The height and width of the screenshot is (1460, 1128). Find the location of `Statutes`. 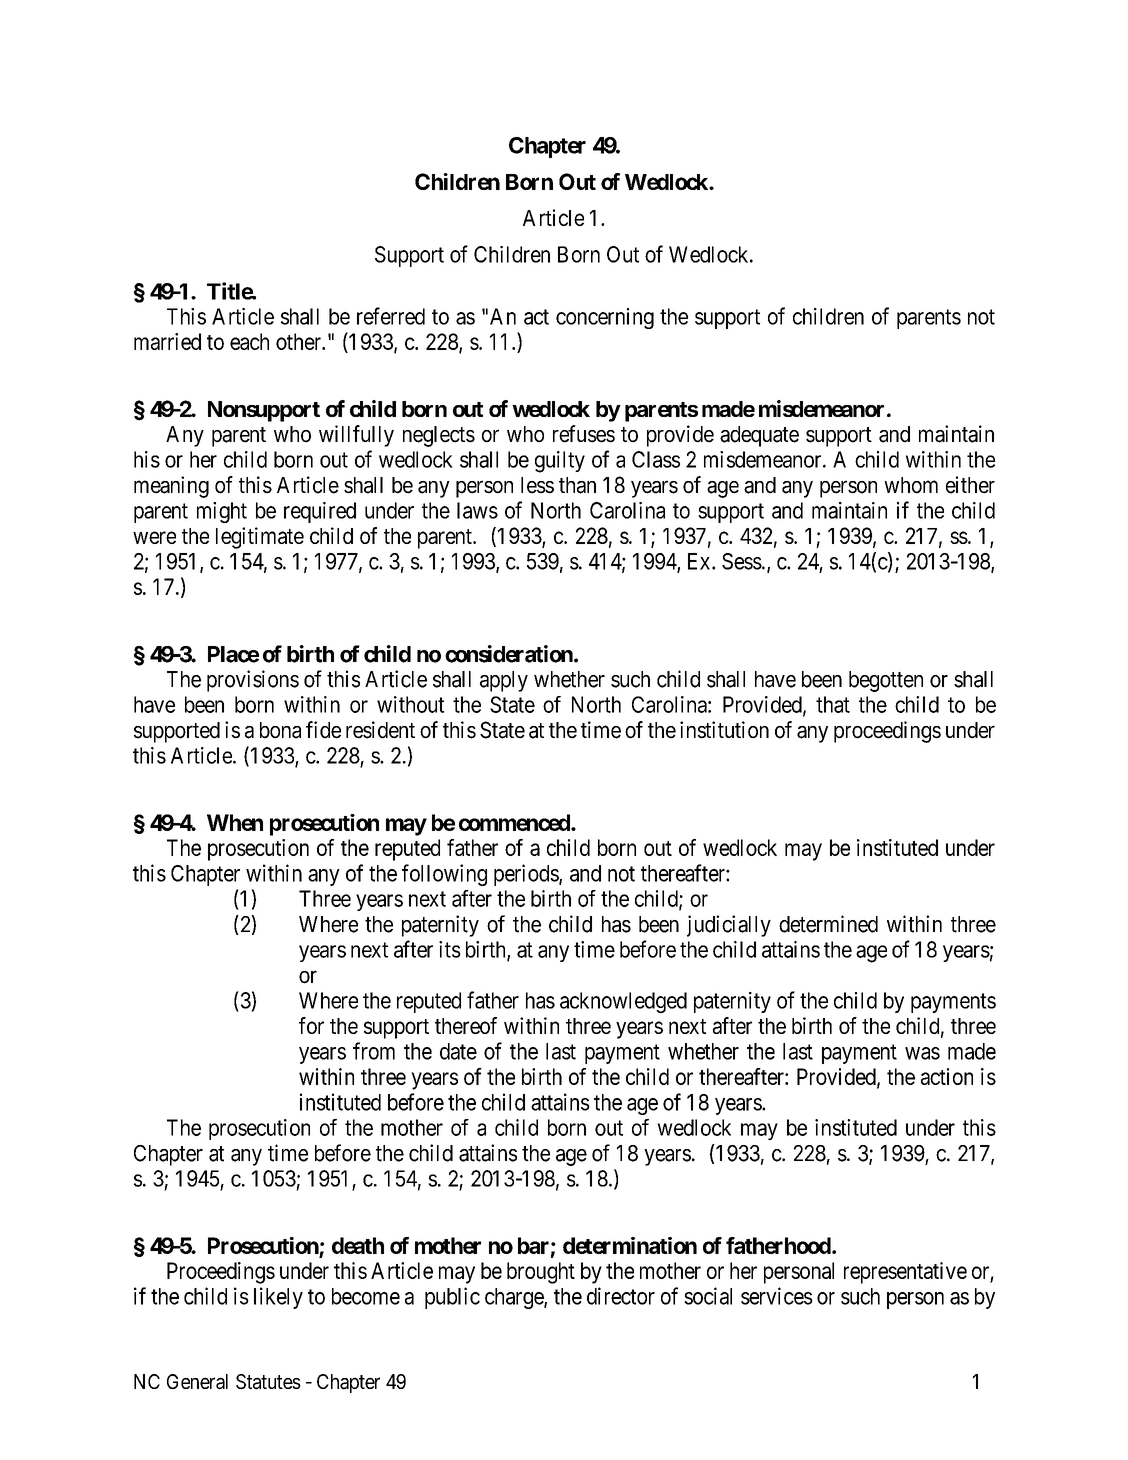

Statutes is located at coordinates (268, 1382).
